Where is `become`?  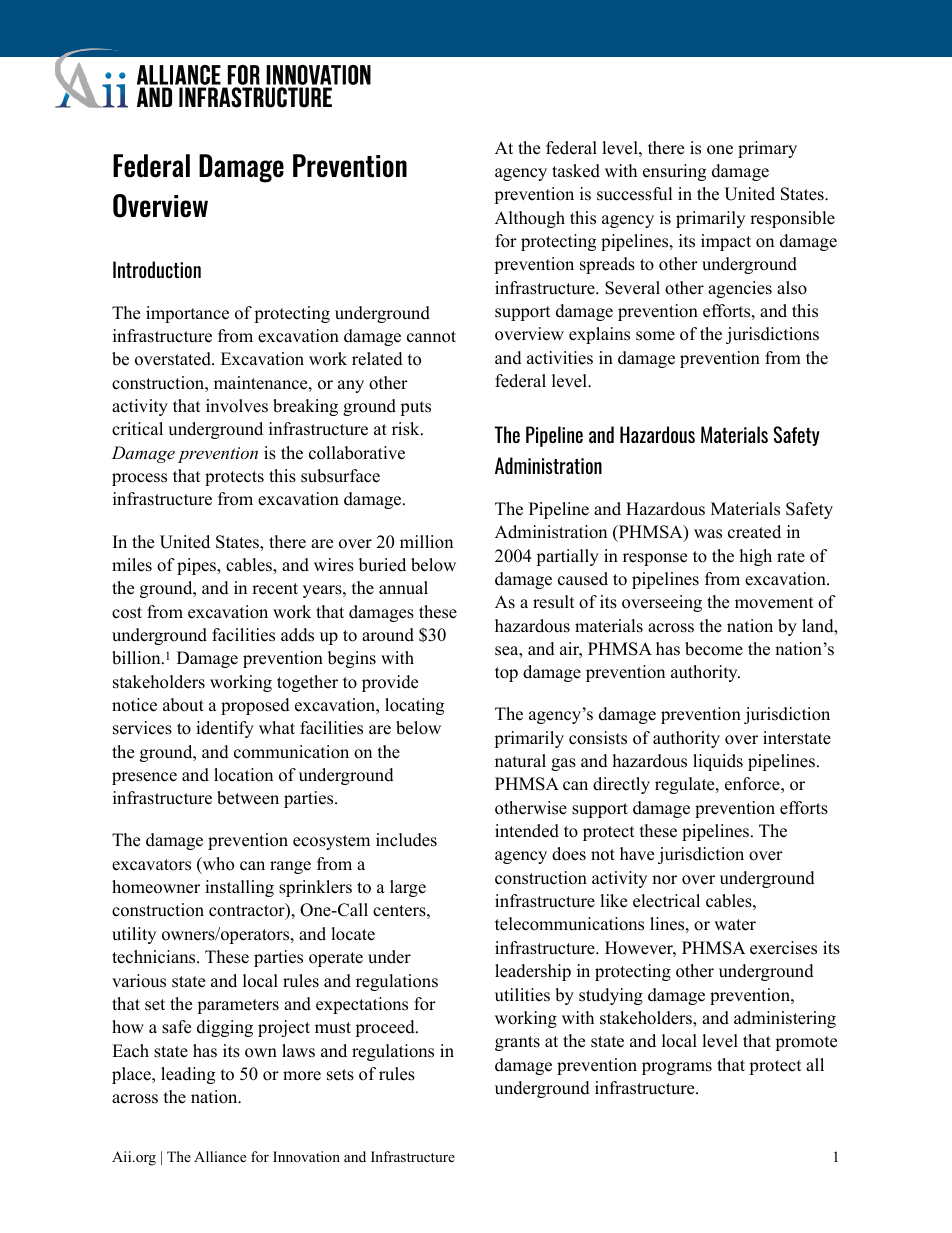
become is located at coordinates (714, 649).
